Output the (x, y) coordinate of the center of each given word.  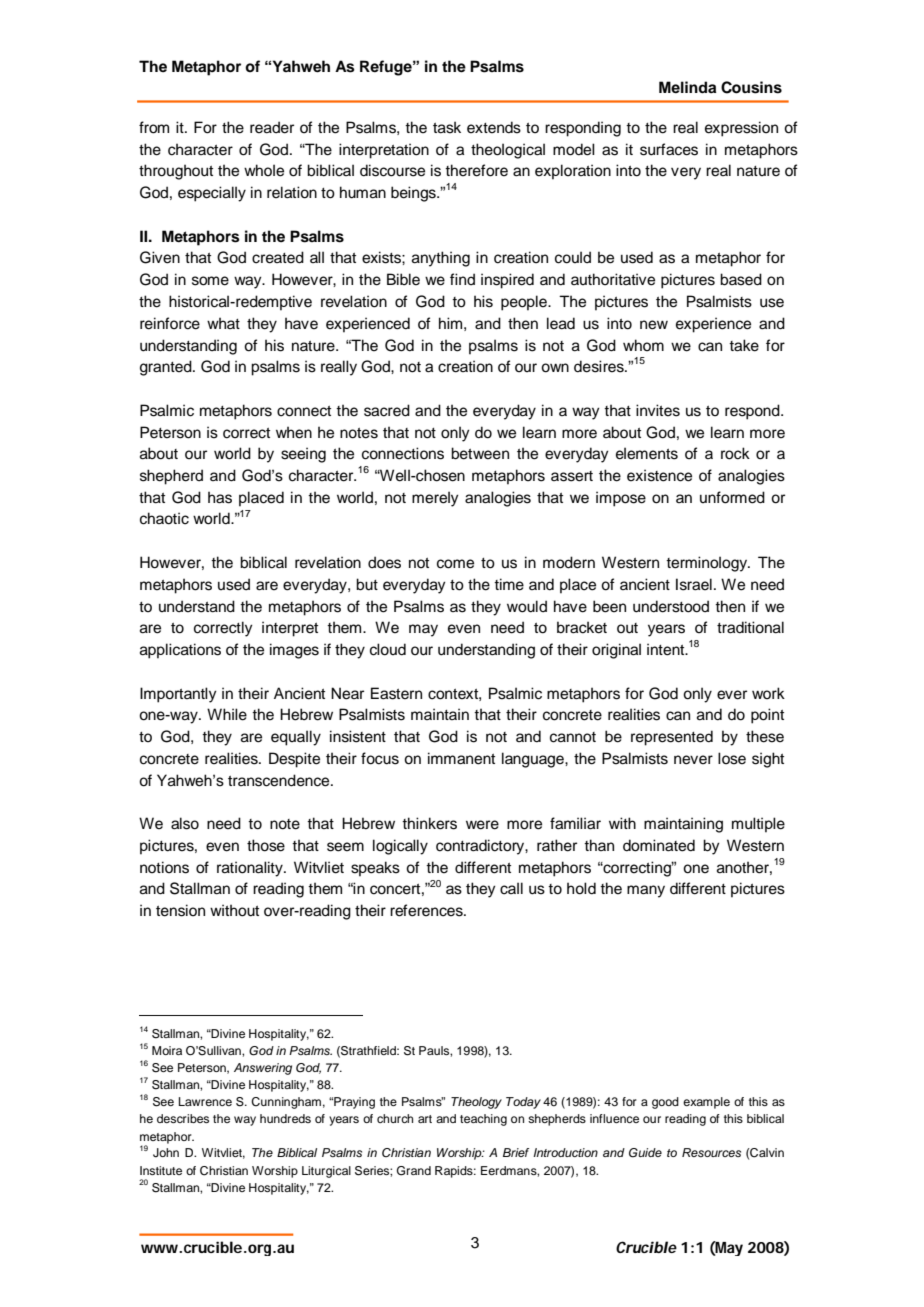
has (220, 497)
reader (272, 127)
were (482, 825)
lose (732, 758)
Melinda (687, 87)
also (185, 823)
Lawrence (205, 1101)
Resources (711, 1152)
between (480, 453)
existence (659, 475)
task (447, 127)
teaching (483, 1120)
